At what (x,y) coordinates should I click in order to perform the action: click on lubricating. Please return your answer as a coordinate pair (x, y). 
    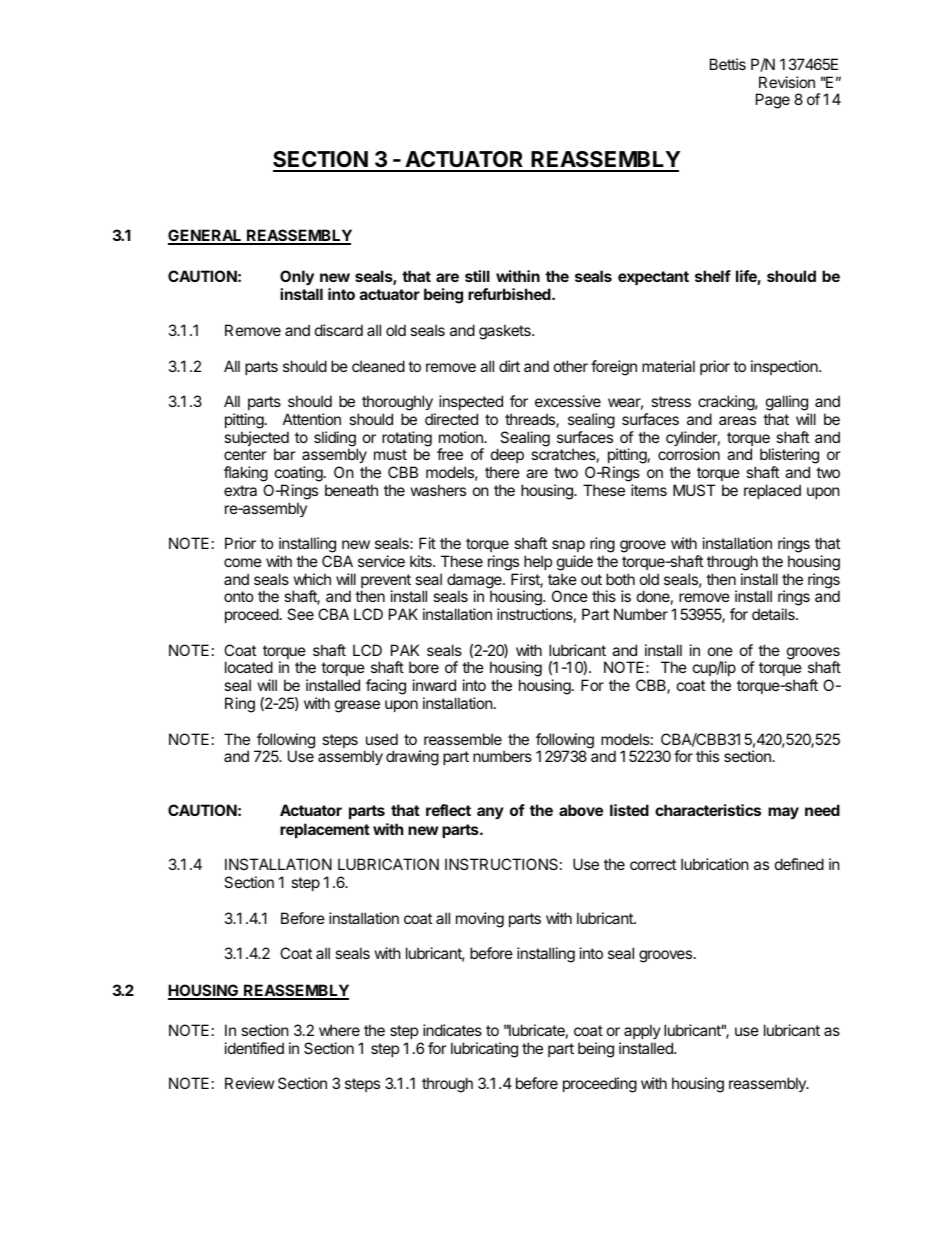
    Looking at the image, I should click on (484, 1050).
